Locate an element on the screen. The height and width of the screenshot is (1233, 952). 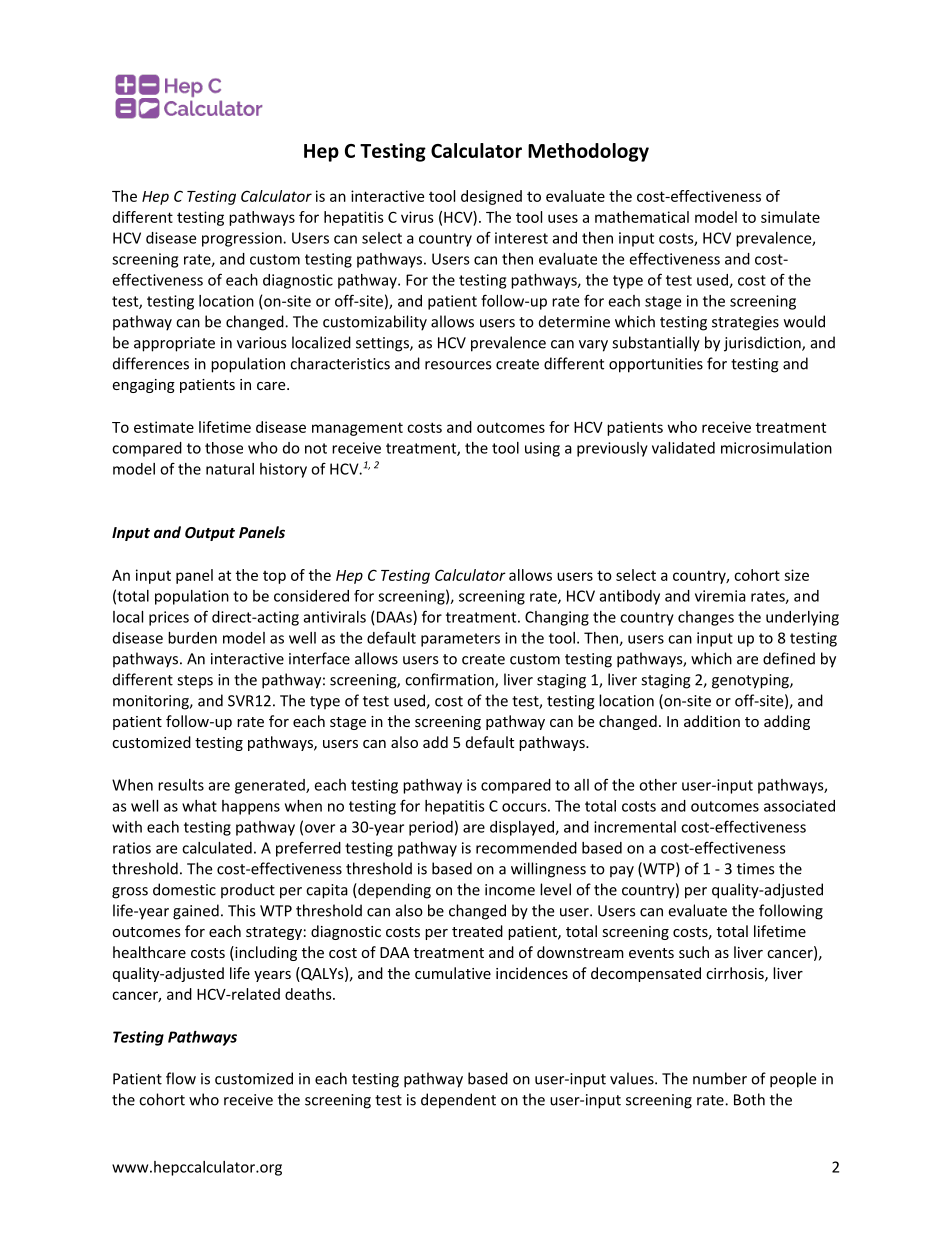
flow is located at coordinates (181, 1078).
